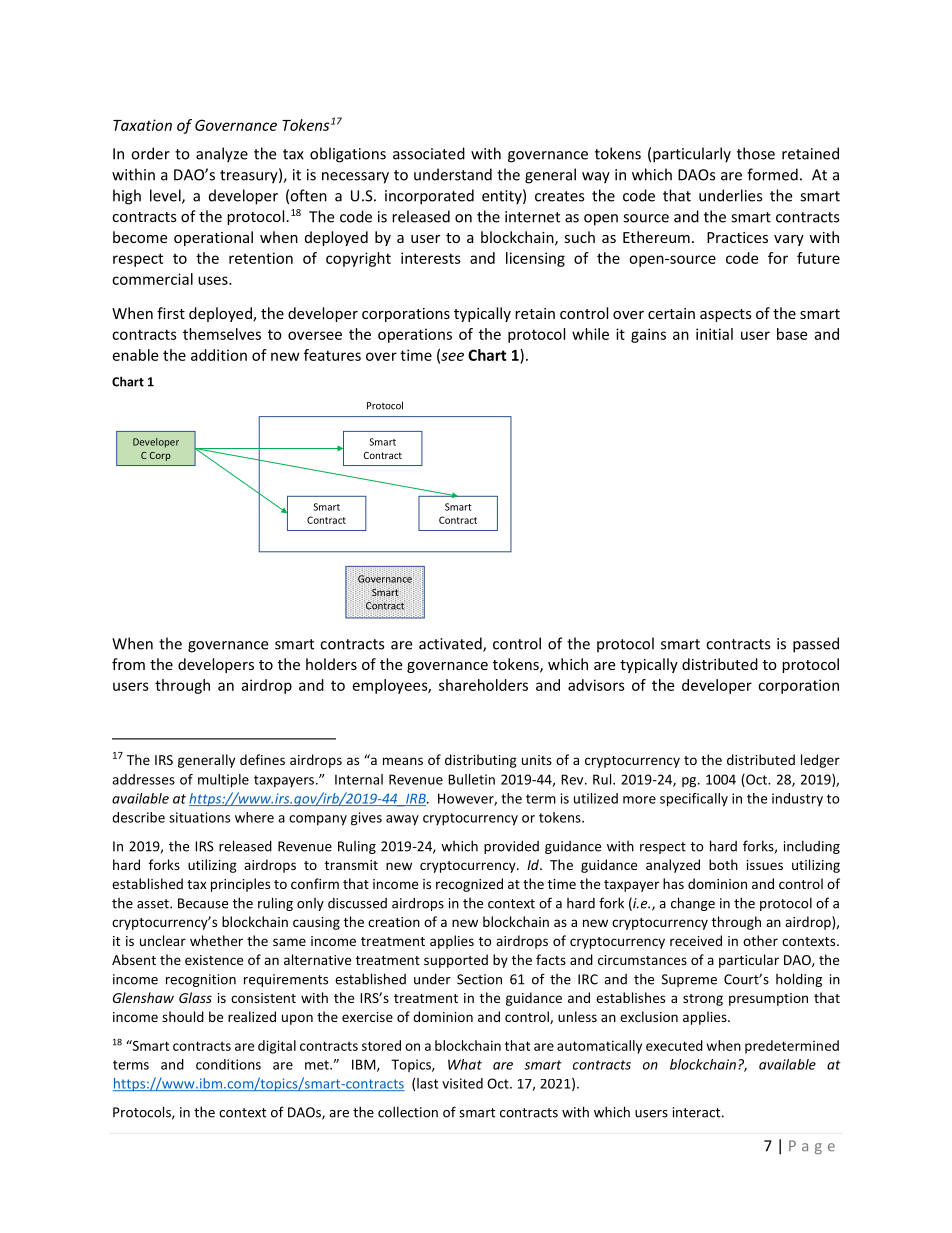 This document has width=952, height=1233. What do you see at coordinates (150, 153) in the document?
I see `order` at bounding box center [150, 153].
